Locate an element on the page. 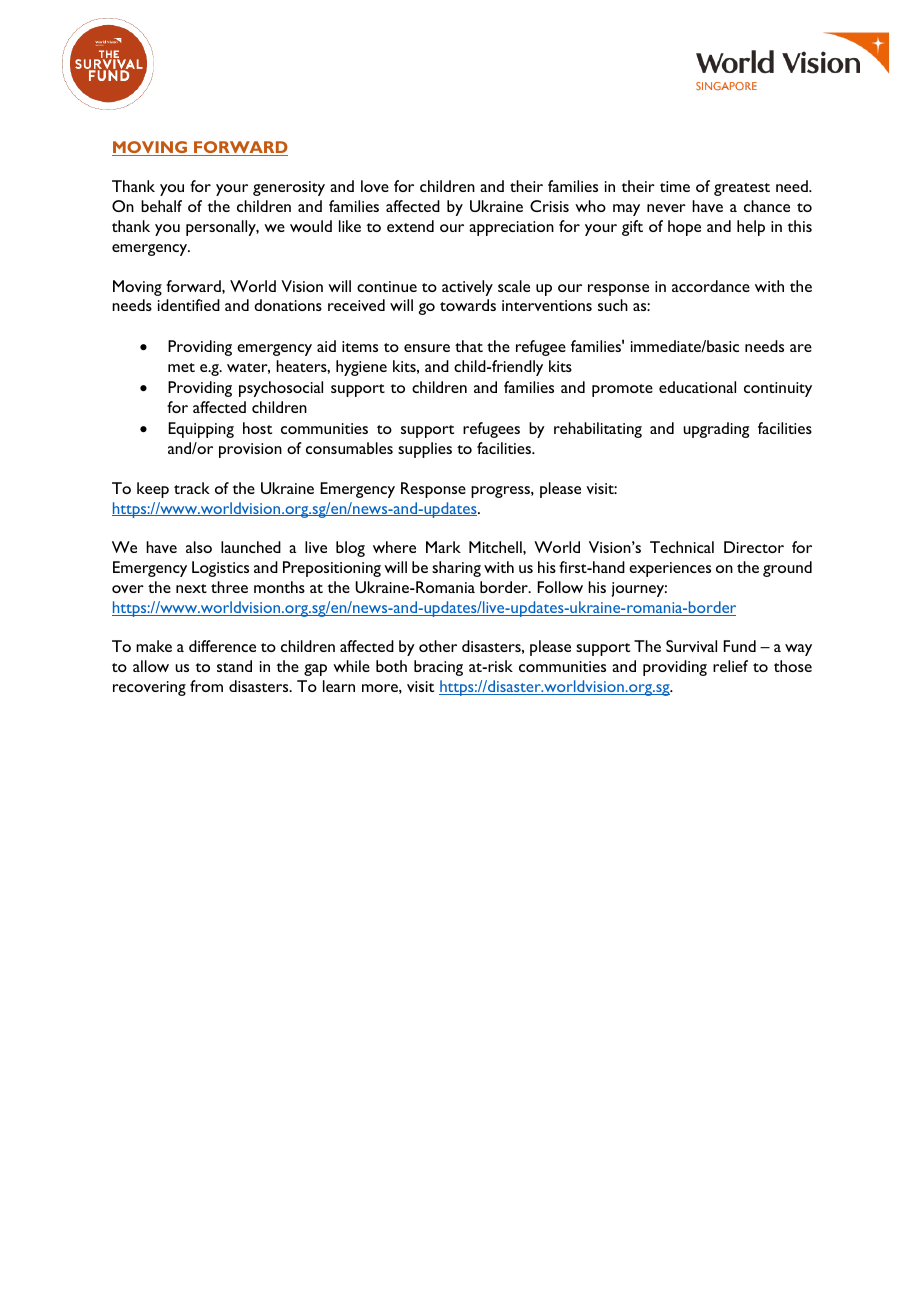 This image has width=924, height=1308. track is located at coordinates (192, 488).
